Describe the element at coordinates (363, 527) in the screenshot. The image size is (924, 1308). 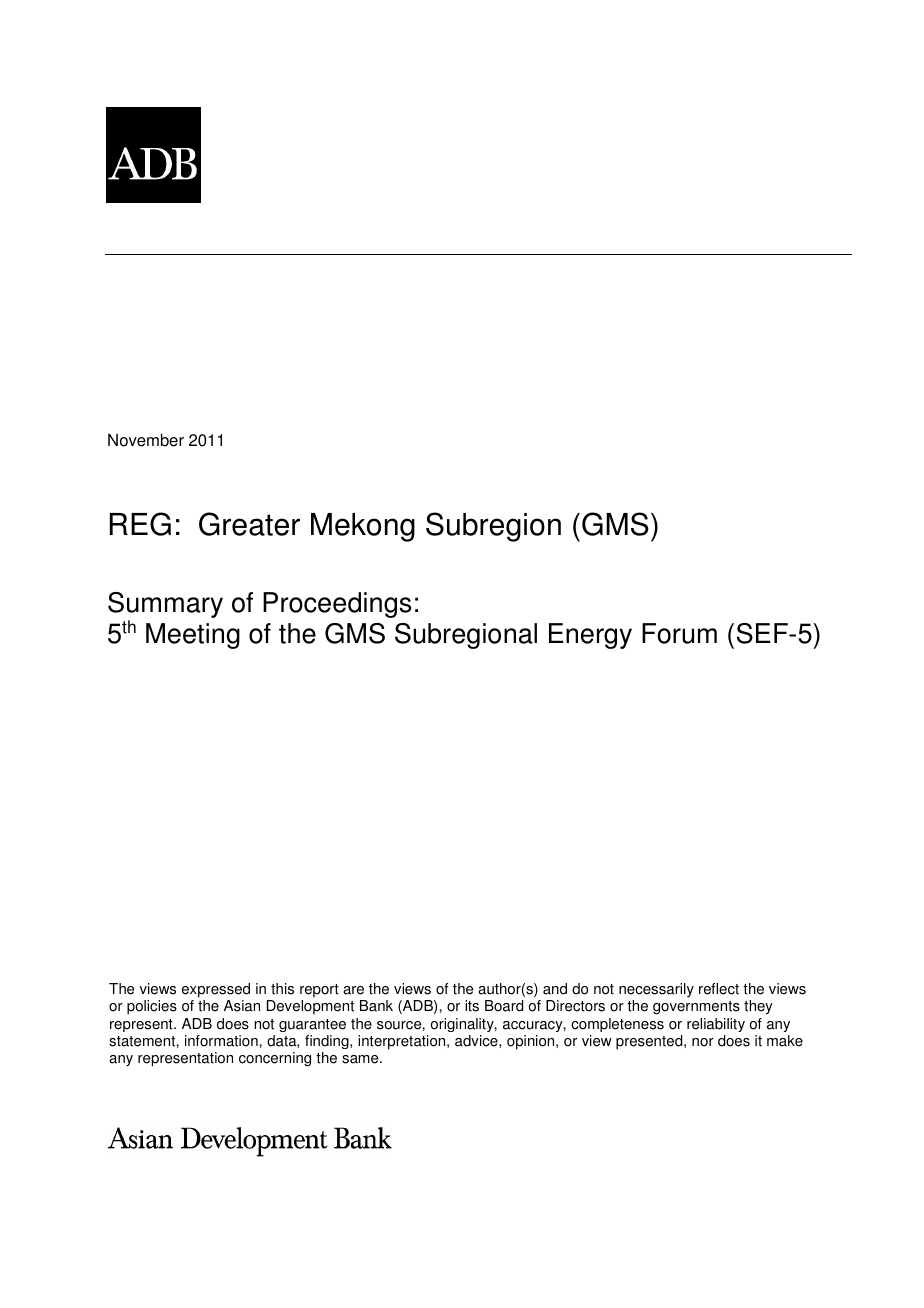
I see `Mekong` at that location.
